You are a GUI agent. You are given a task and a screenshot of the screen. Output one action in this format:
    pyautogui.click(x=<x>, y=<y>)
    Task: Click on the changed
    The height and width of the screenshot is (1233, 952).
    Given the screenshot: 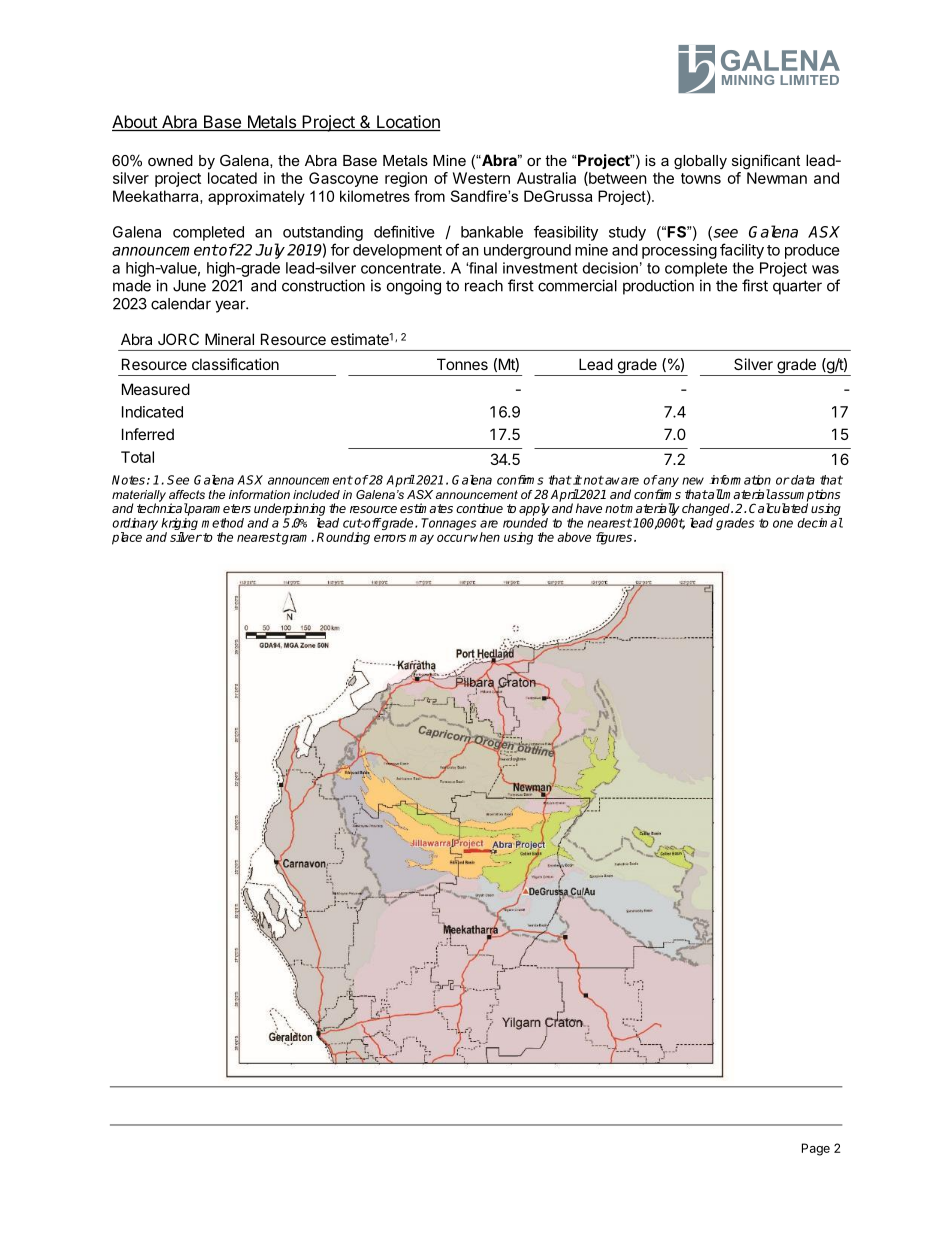 What is the action you would take?
    pyautogui.click(x=707, y=509)
